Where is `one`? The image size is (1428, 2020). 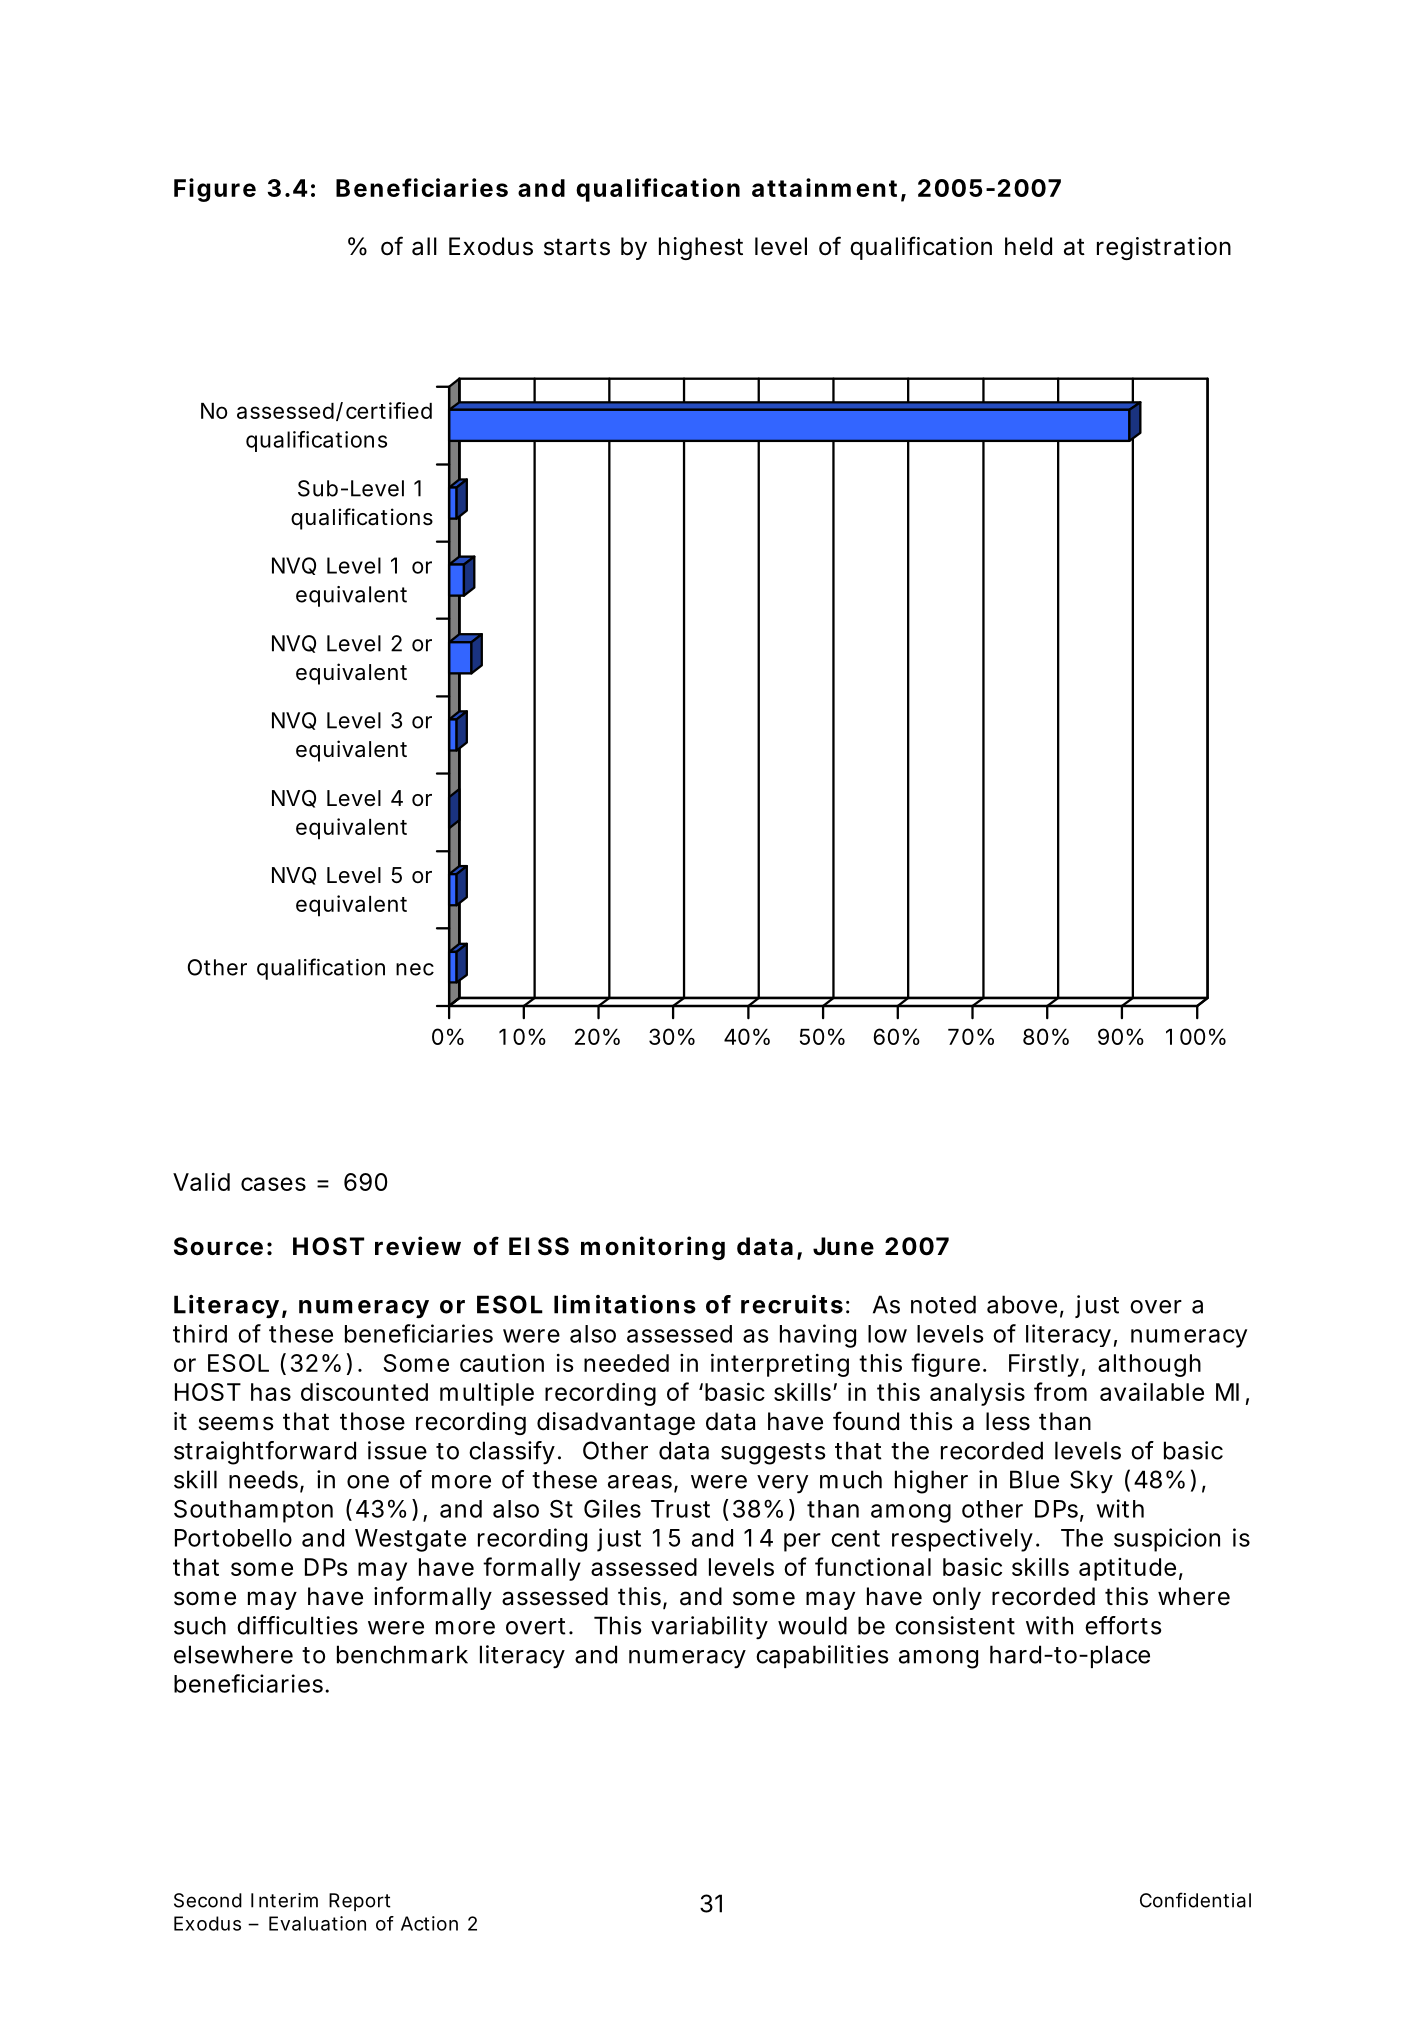
one is located at coordinates (368, 1482).
